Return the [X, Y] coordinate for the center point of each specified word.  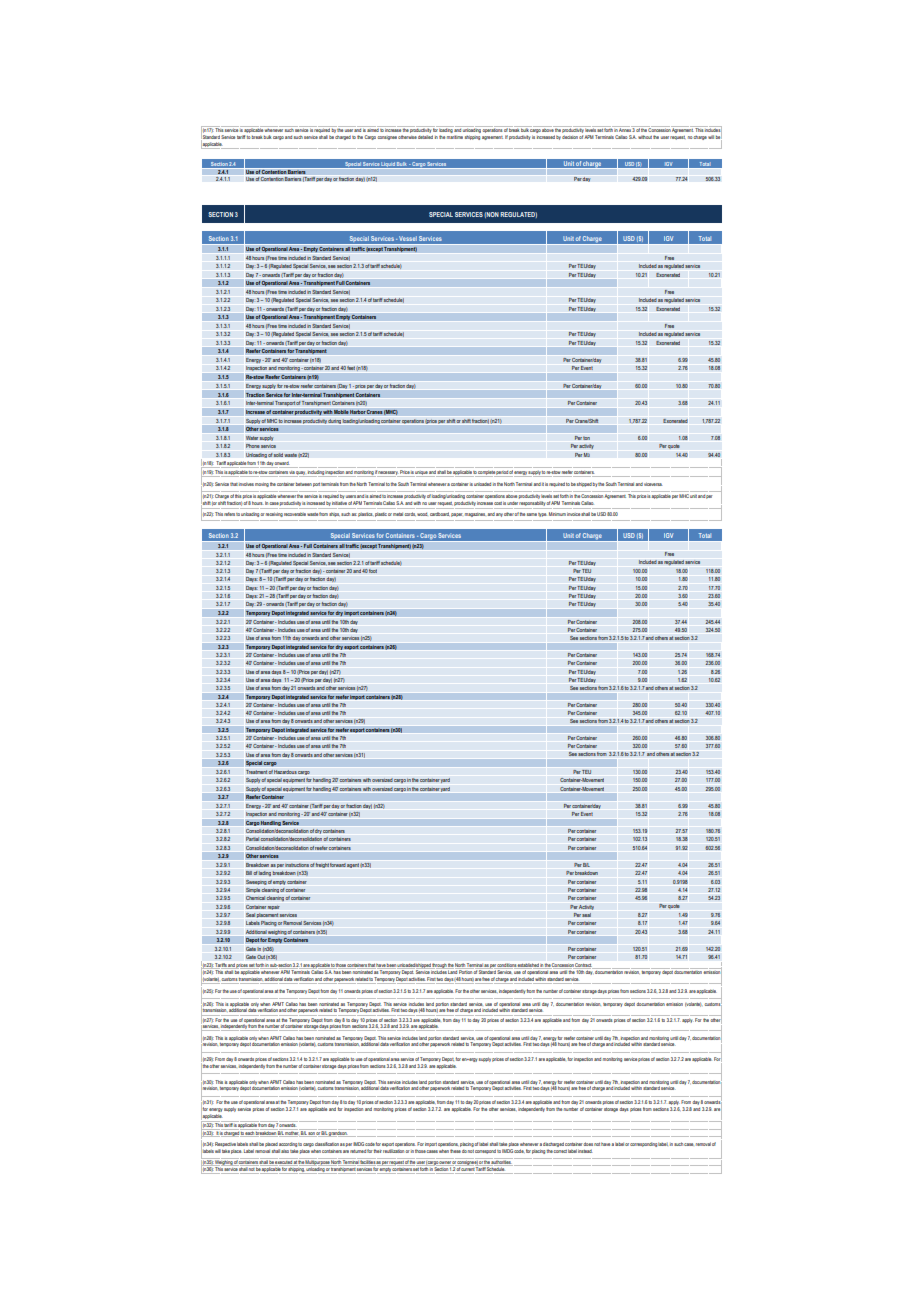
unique [421, 474]
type [542, 514]
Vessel [408, 238]
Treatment [257, 772]
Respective [225, 1144]
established [528, 965]
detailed [425, 137]
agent [353, 865]
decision [570, 137]
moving [262, 485]
